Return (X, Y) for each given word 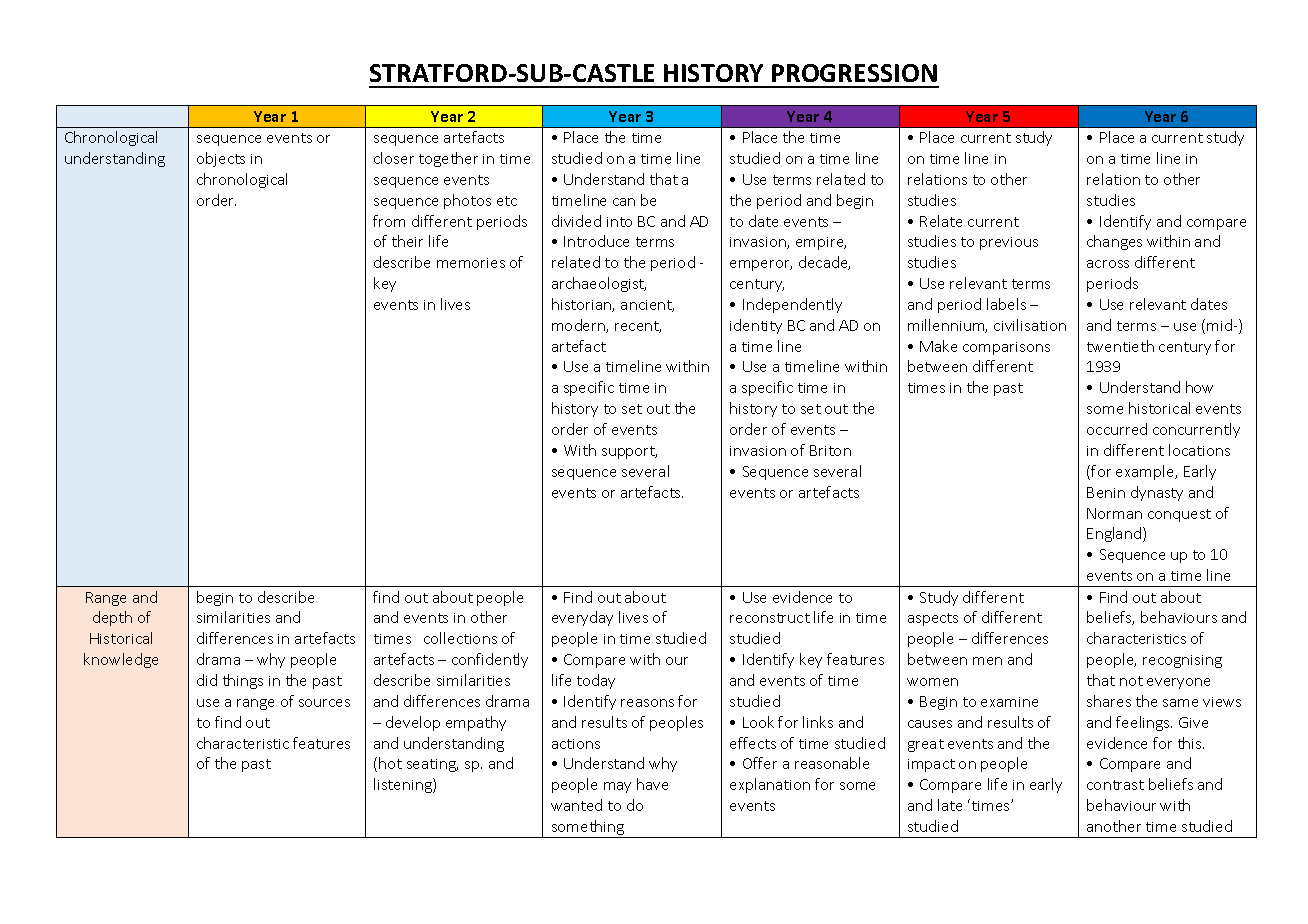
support (629, 452)
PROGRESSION (854, 73)
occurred (1117, 429)
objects (221, 159)
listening (404, 785)
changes (1114, 242)
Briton (830, 450)
